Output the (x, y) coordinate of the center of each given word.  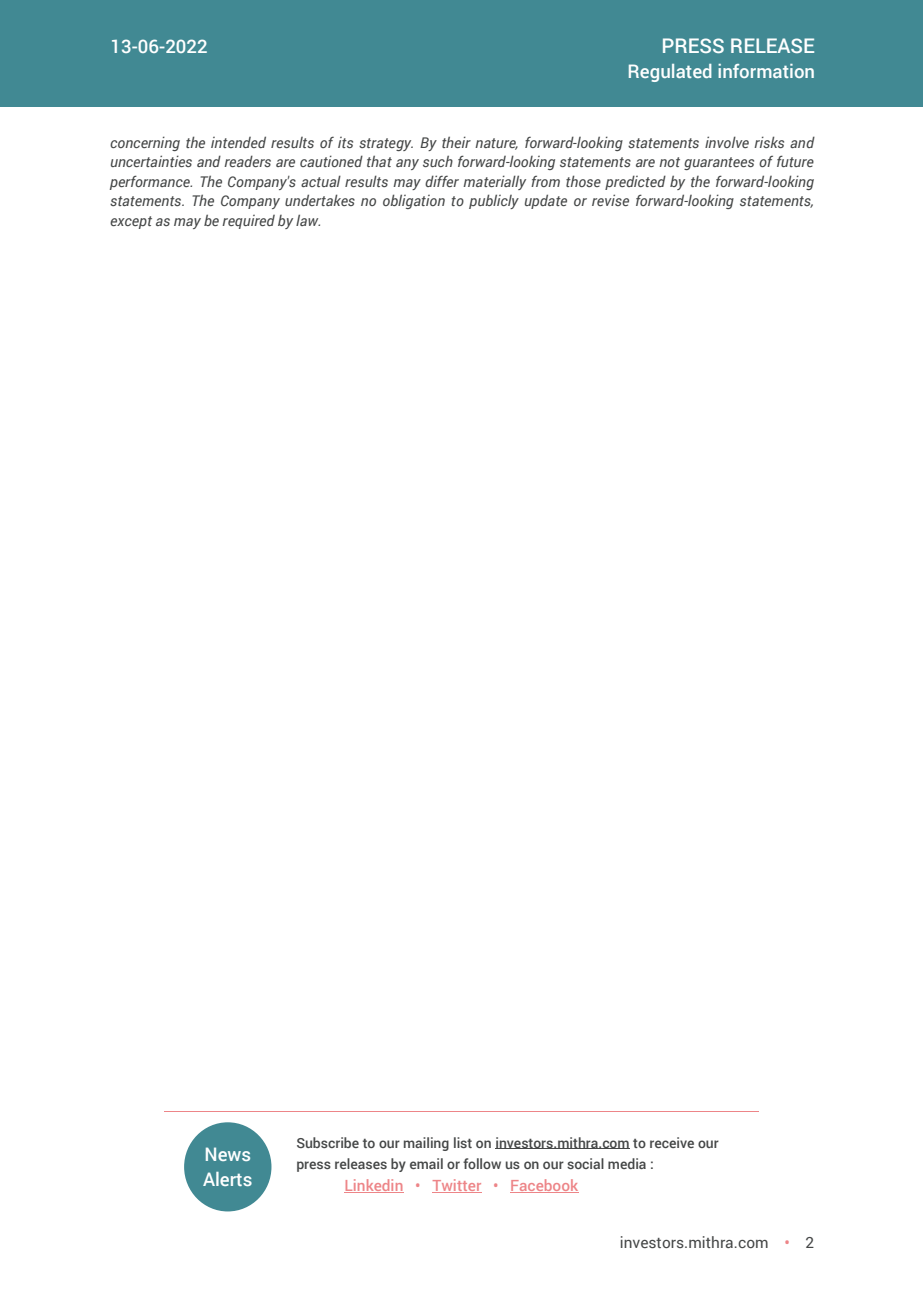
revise (610, 200)
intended (238, 142)
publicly (494, 201)
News (228, 1154)
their (456, 142)
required (248, 222)
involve (727, 142)
